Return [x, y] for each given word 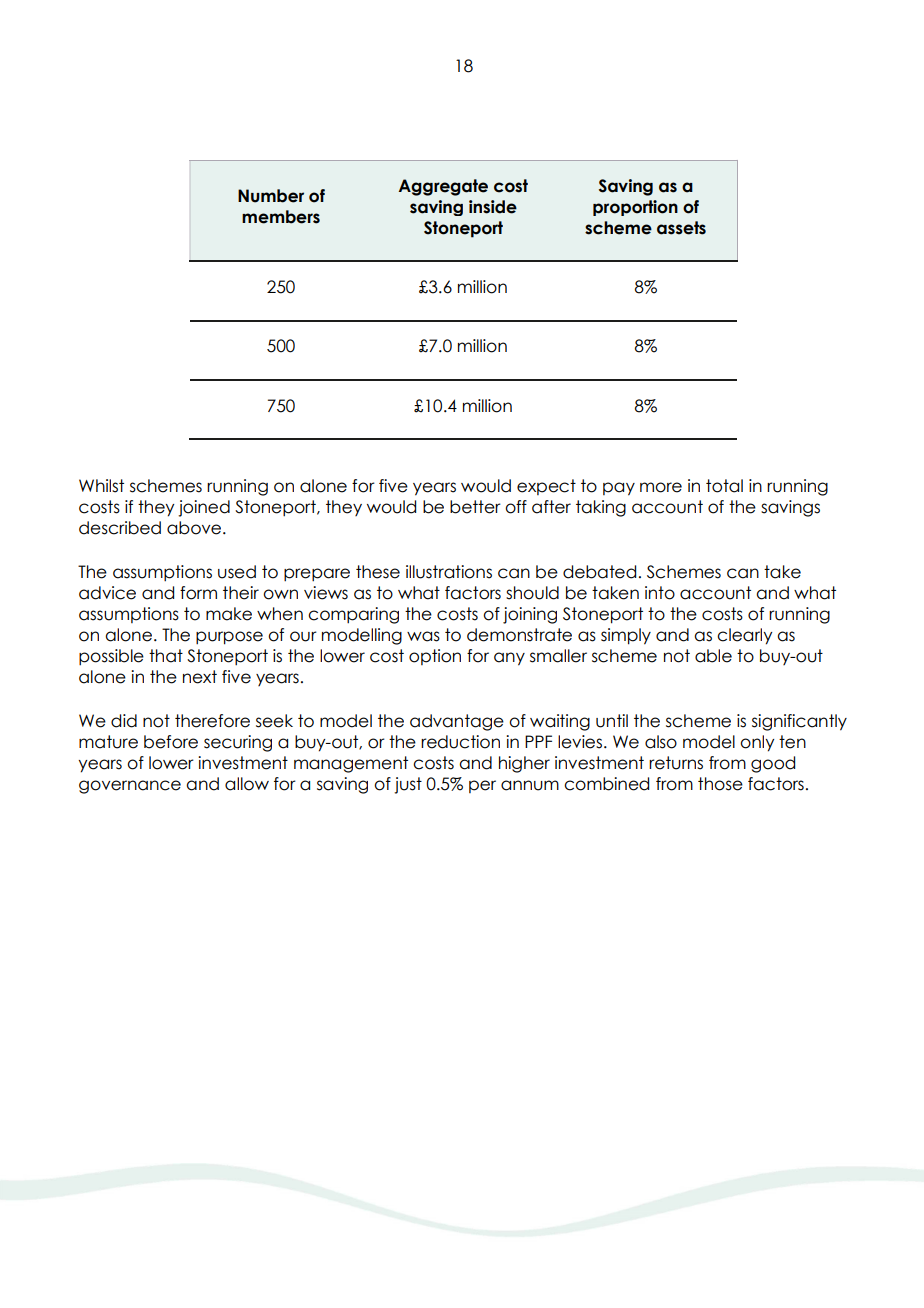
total [724, 486]
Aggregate [443, 187]
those [720, 784]
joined [204, 508]
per [482, 786]
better [475, 507]
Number [271, 196]
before [171, 742]
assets [681, 228]
